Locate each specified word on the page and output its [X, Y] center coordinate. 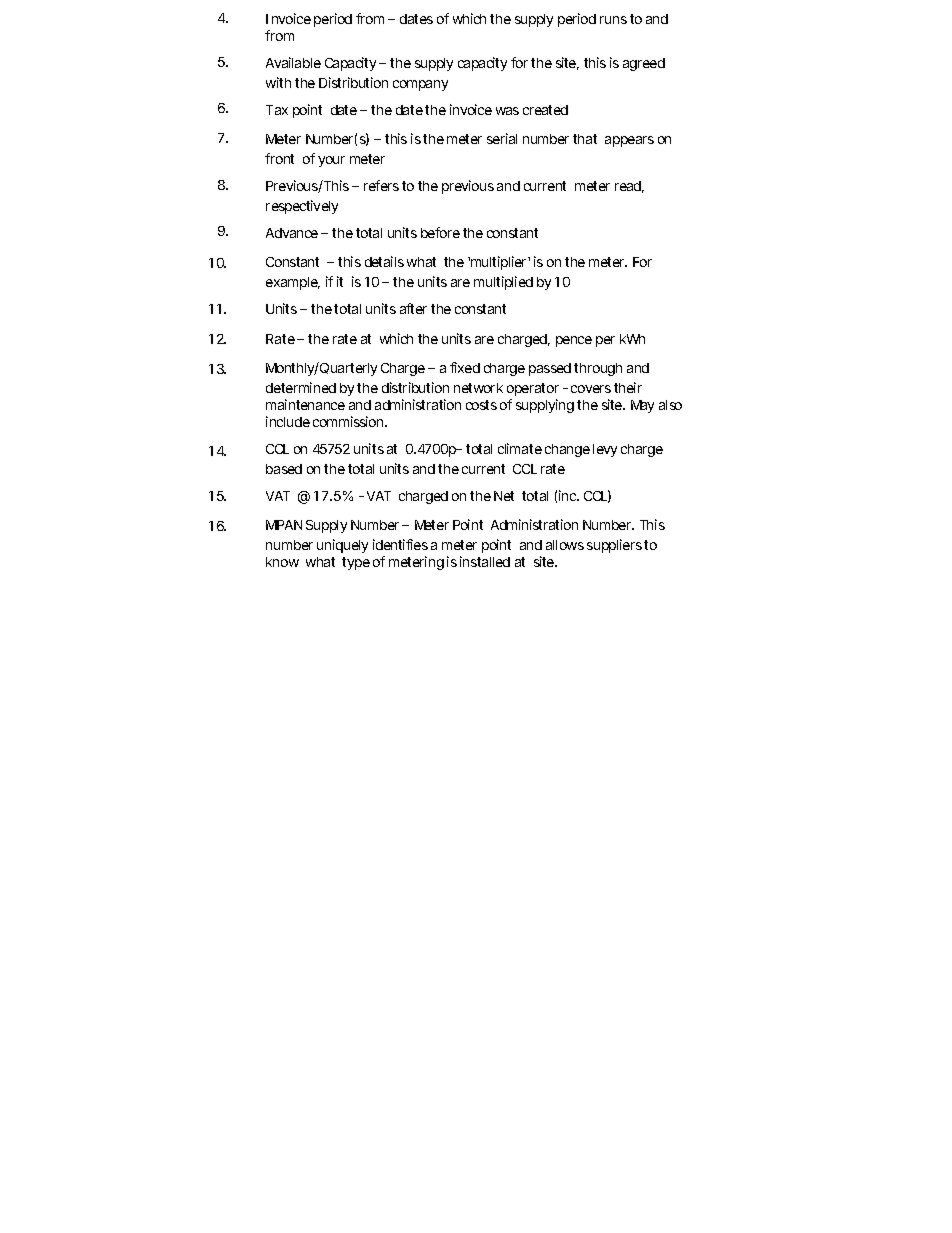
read [629, 187]
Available [293, 62]
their [628, 387]
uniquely [342, 546]
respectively [302, 207]
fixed [465, 367]
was [507, 111]
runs [613, 20]
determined [301, 387]
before [440, 232]
